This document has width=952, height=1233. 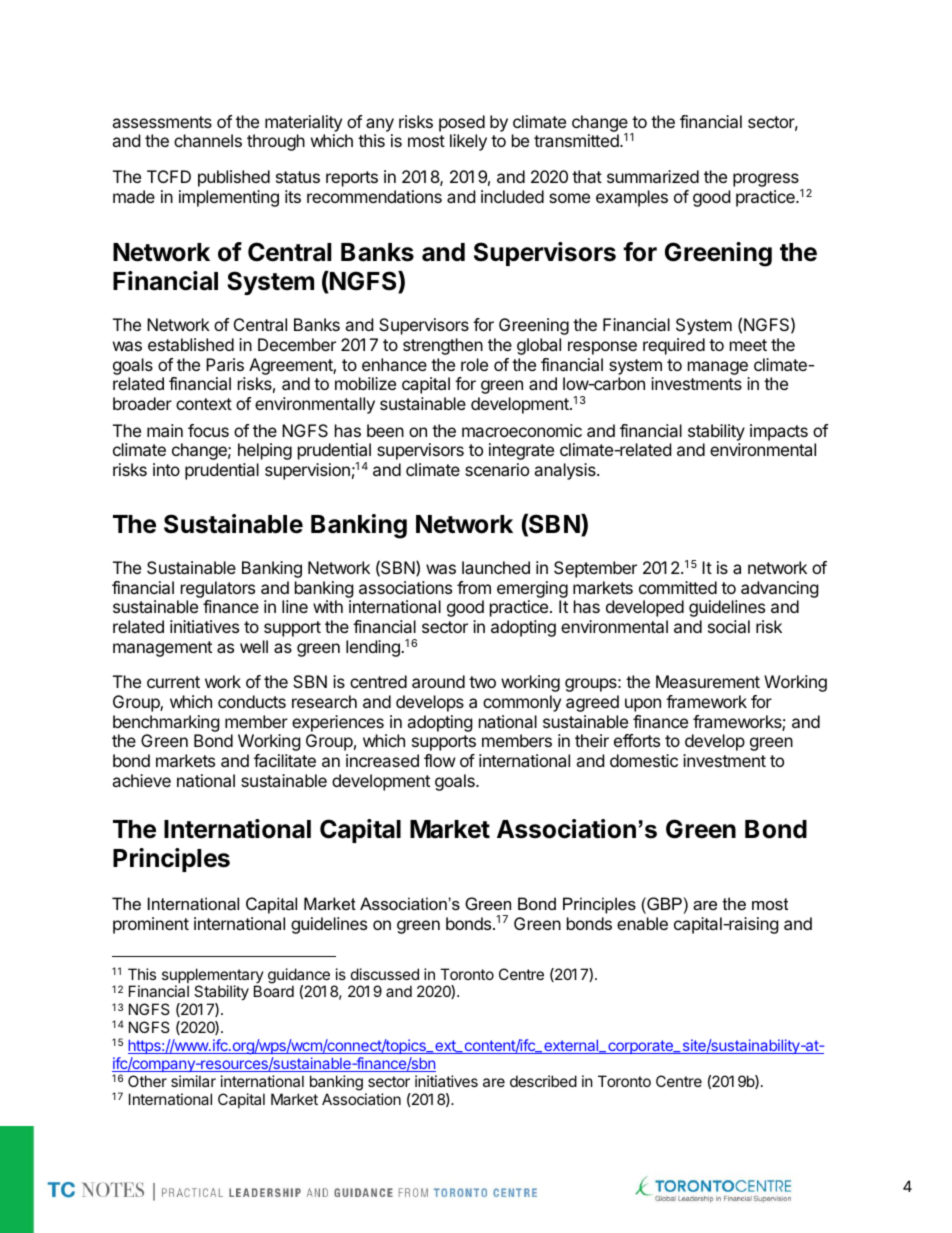 What do you see at coordinates (644, 760) in the document?
I see `domestic` at bounding box center [644, 760].
